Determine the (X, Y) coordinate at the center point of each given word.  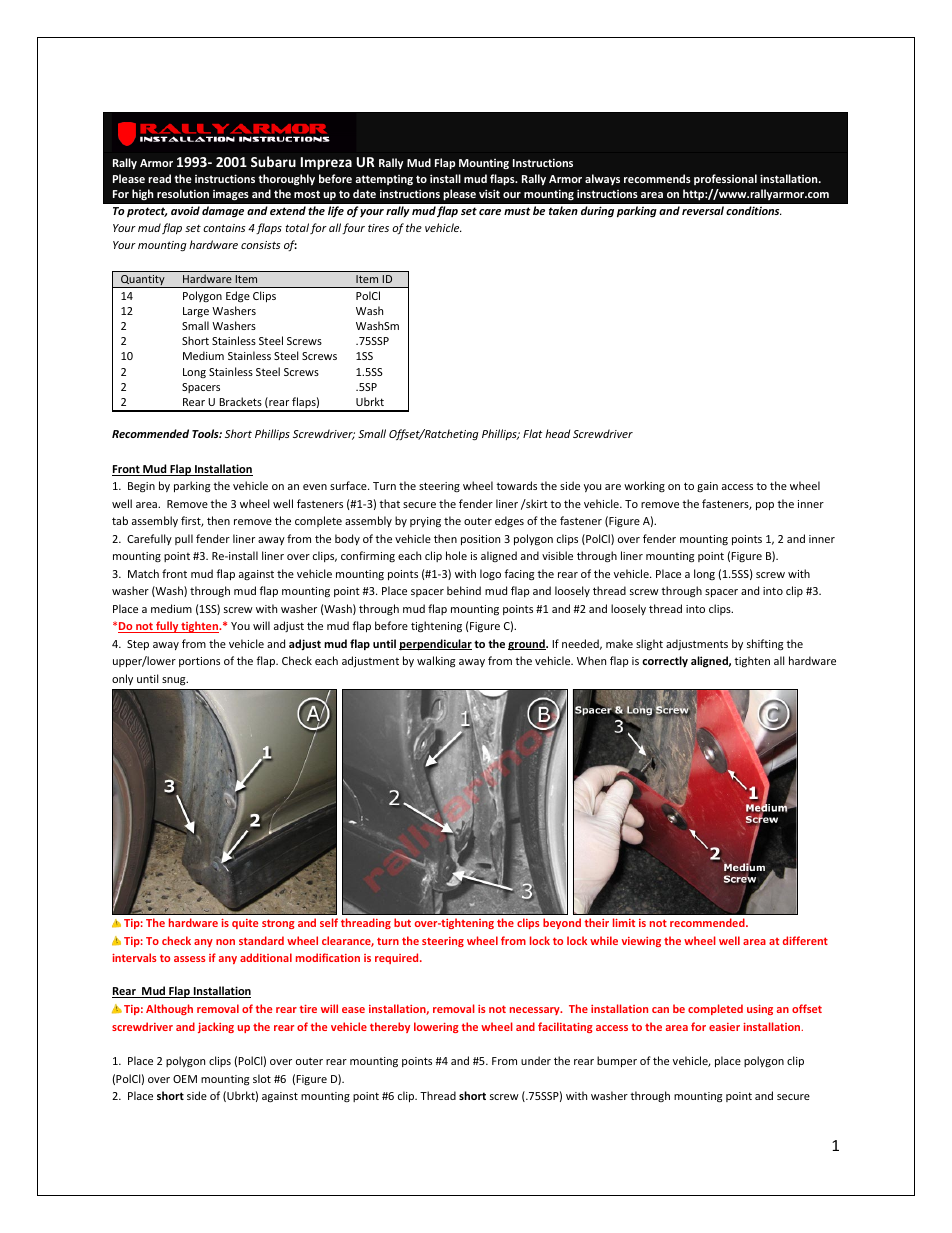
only (122, 679)
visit (489, 193)
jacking (216, 1027)
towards (516, 485)
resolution (183, 193)
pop (765, 506)
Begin (141, 487)
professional (725, 179)
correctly (665, 662)
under (536, 1060)
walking (436, 662)
